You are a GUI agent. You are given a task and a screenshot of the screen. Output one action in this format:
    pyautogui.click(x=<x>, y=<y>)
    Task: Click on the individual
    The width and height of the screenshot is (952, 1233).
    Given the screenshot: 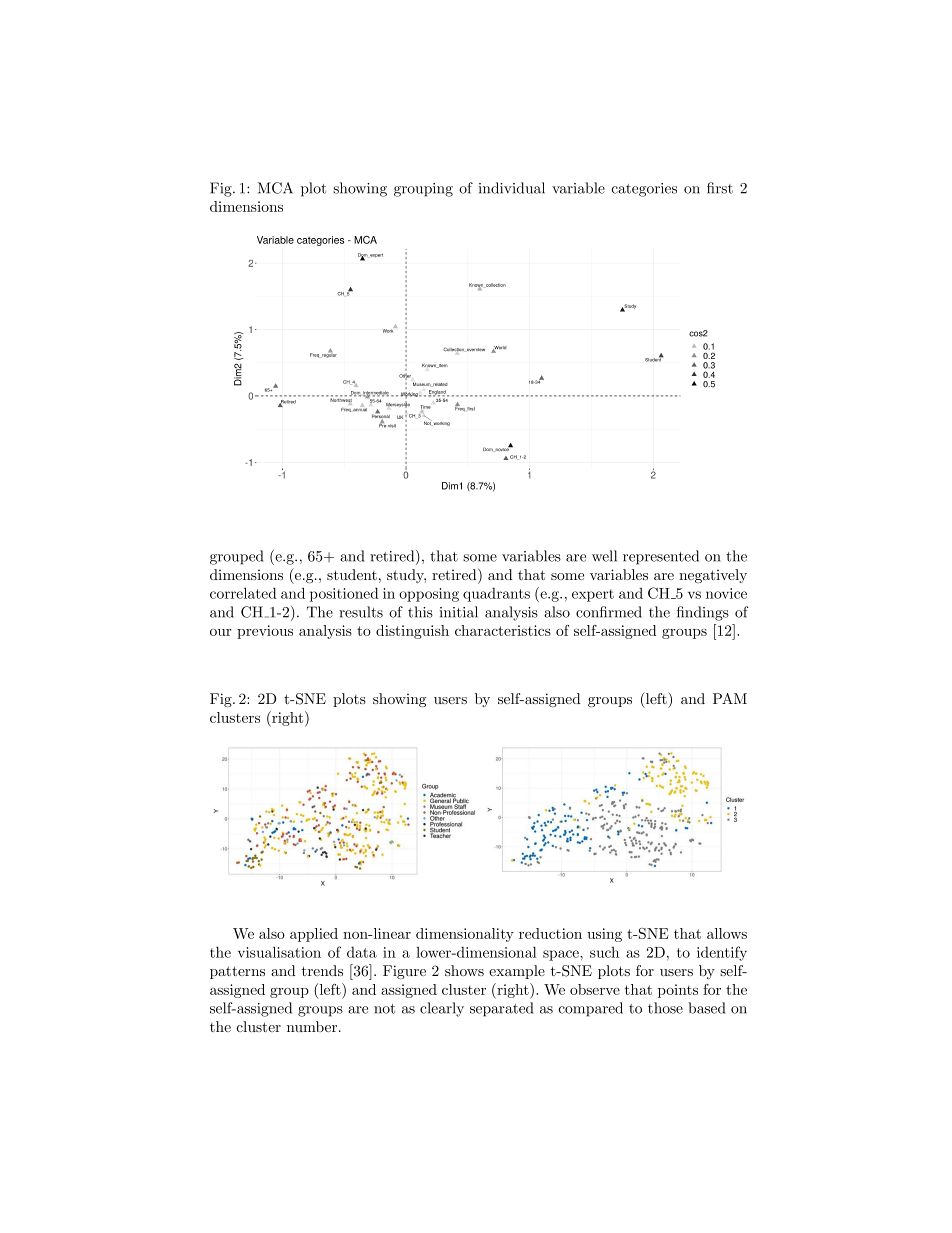 What is the action you would take?
    pyautogui.click(x=511, y=188)
